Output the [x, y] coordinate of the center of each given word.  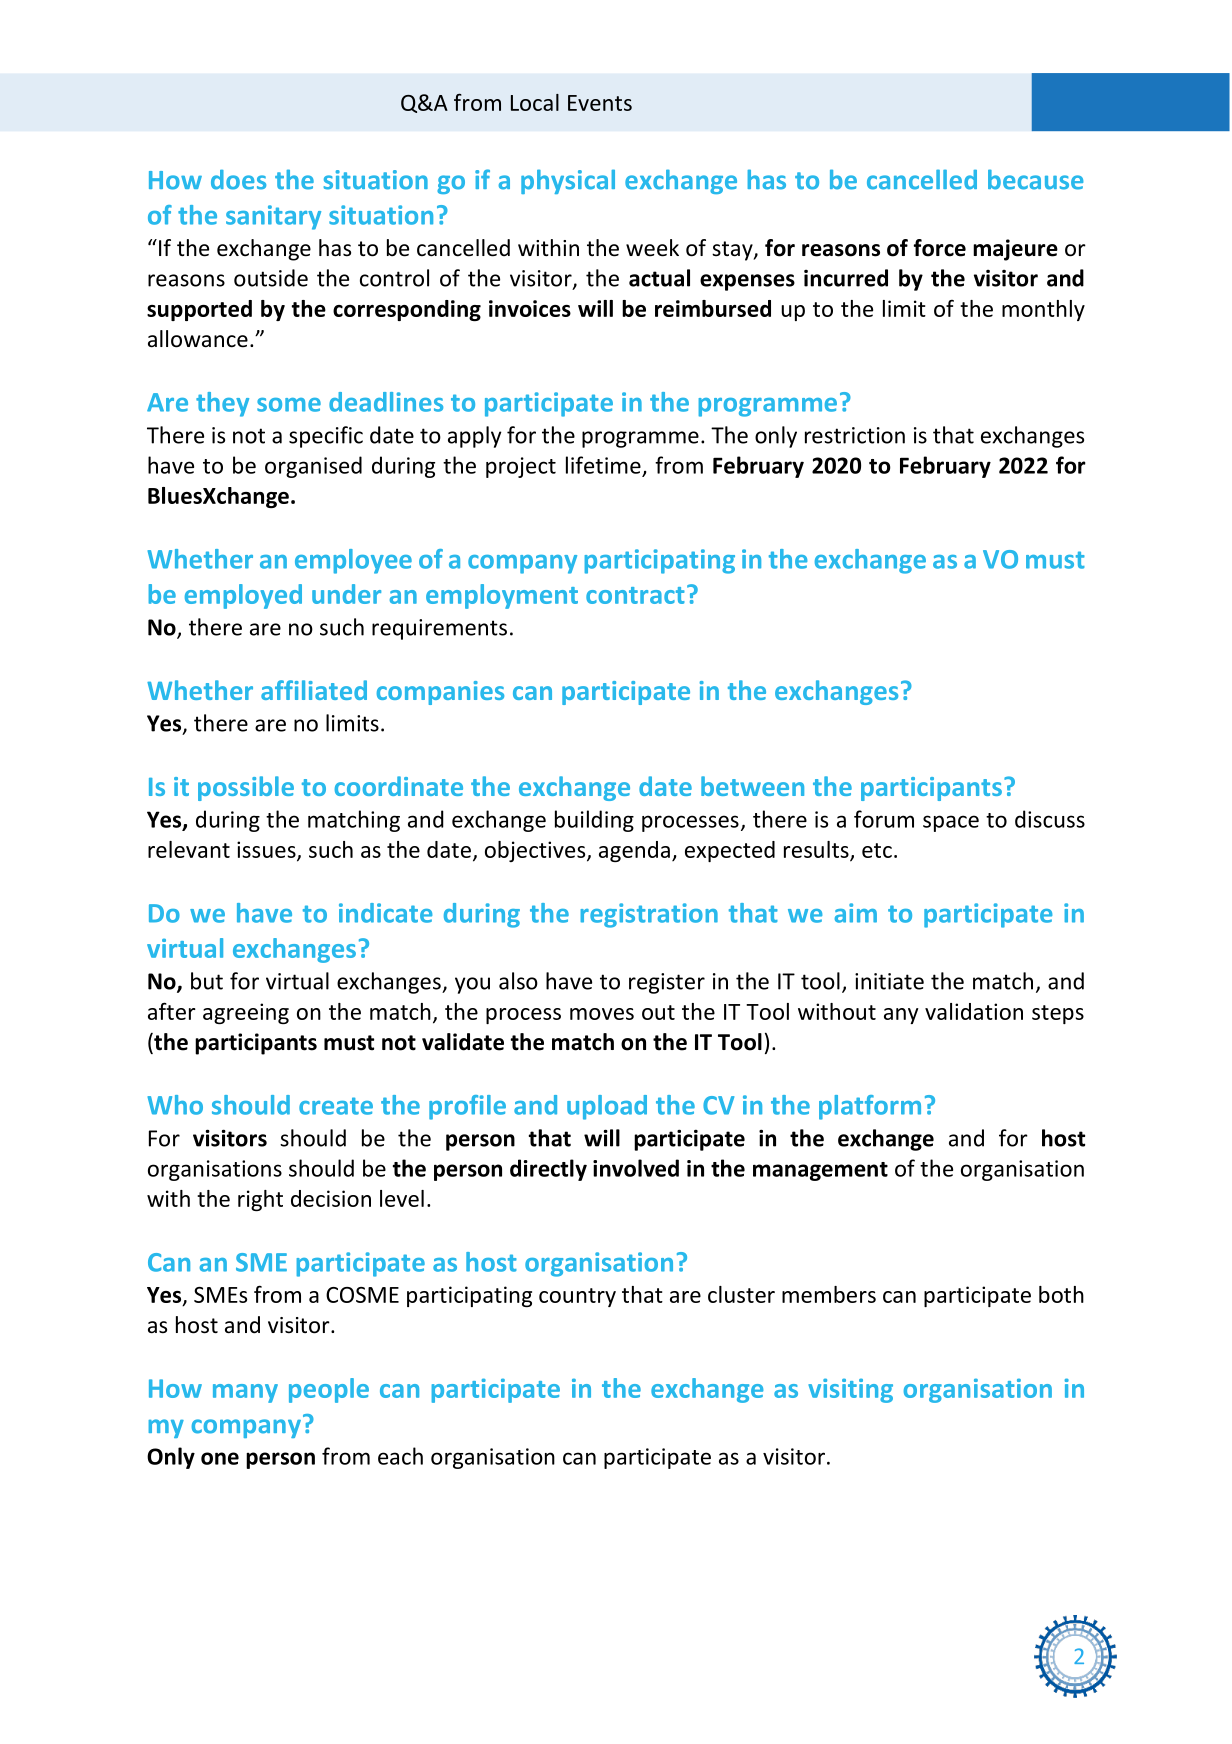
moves [602, 1014]
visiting [850, 1390]
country [577, 1297]
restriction [855, 435]
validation [974, 1011]
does [238, 180]
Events [600, 103]
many [245, 1393]
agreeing [246, 1013]
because [1035, 179]
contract [635, 595]
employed [243, 596]
